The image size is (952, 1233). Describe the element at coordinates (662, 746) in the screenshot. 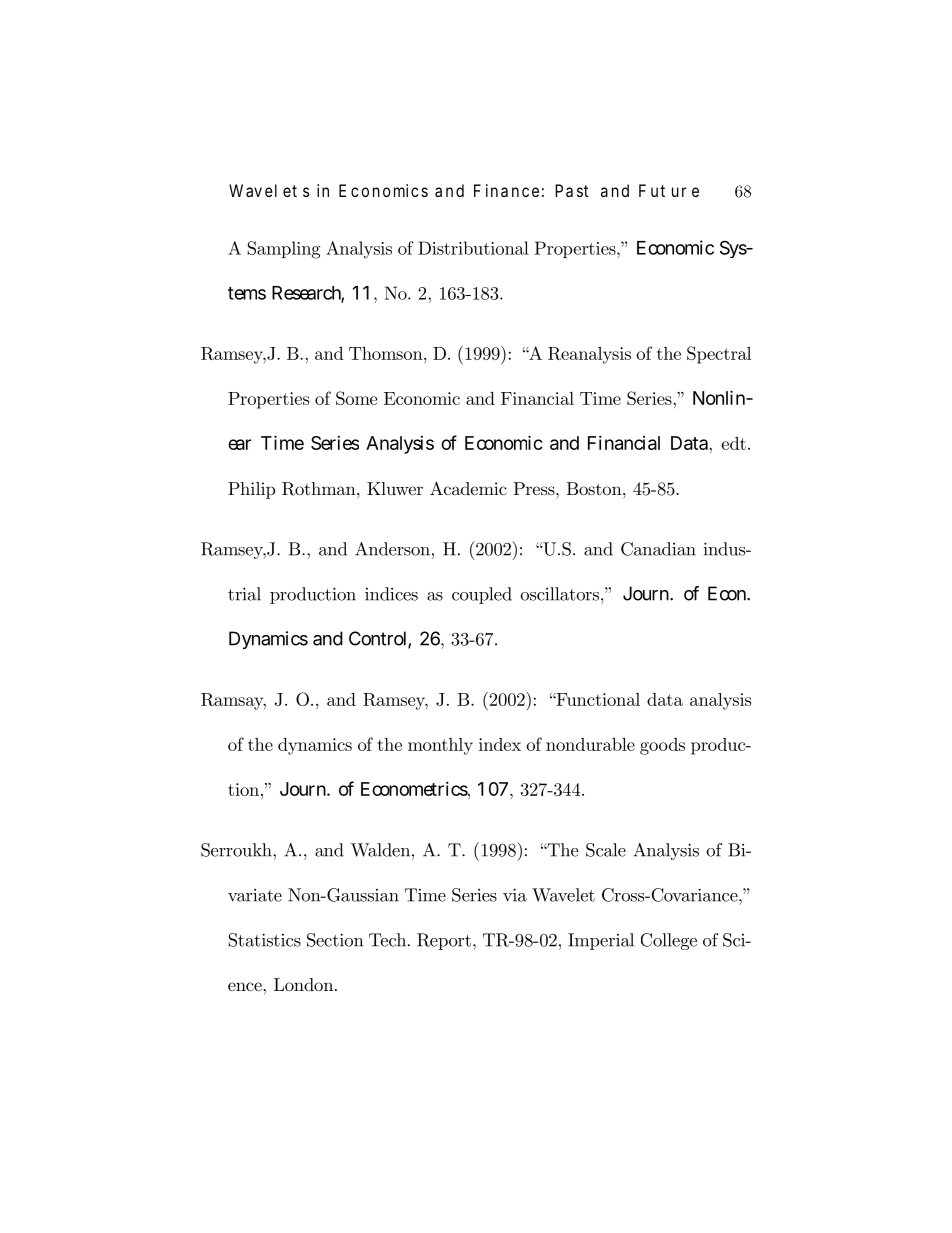

I see `goods` at that location.
